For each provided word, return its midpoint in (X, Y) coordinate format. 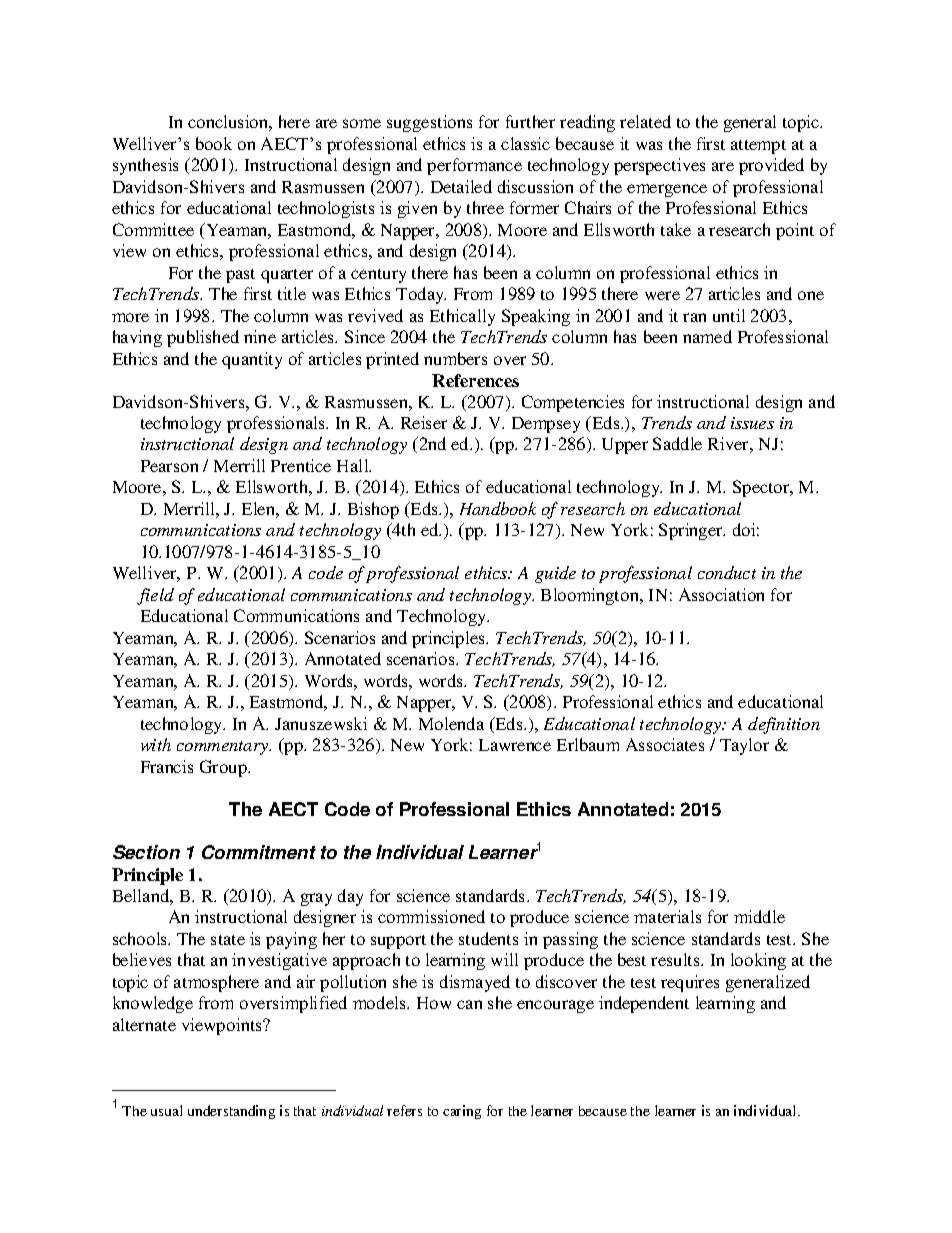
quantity (252, 360)
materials (667, 916)
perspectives (659, 166)
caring (462, 1112)
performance (474, 166)
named (707, 336)
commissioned (431, 916)
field (155, 596)
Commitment (259, 852)
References (475, 380)
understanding (231, 1112)
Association (721, 594)
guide (555, 574)
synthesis (145, 166)
